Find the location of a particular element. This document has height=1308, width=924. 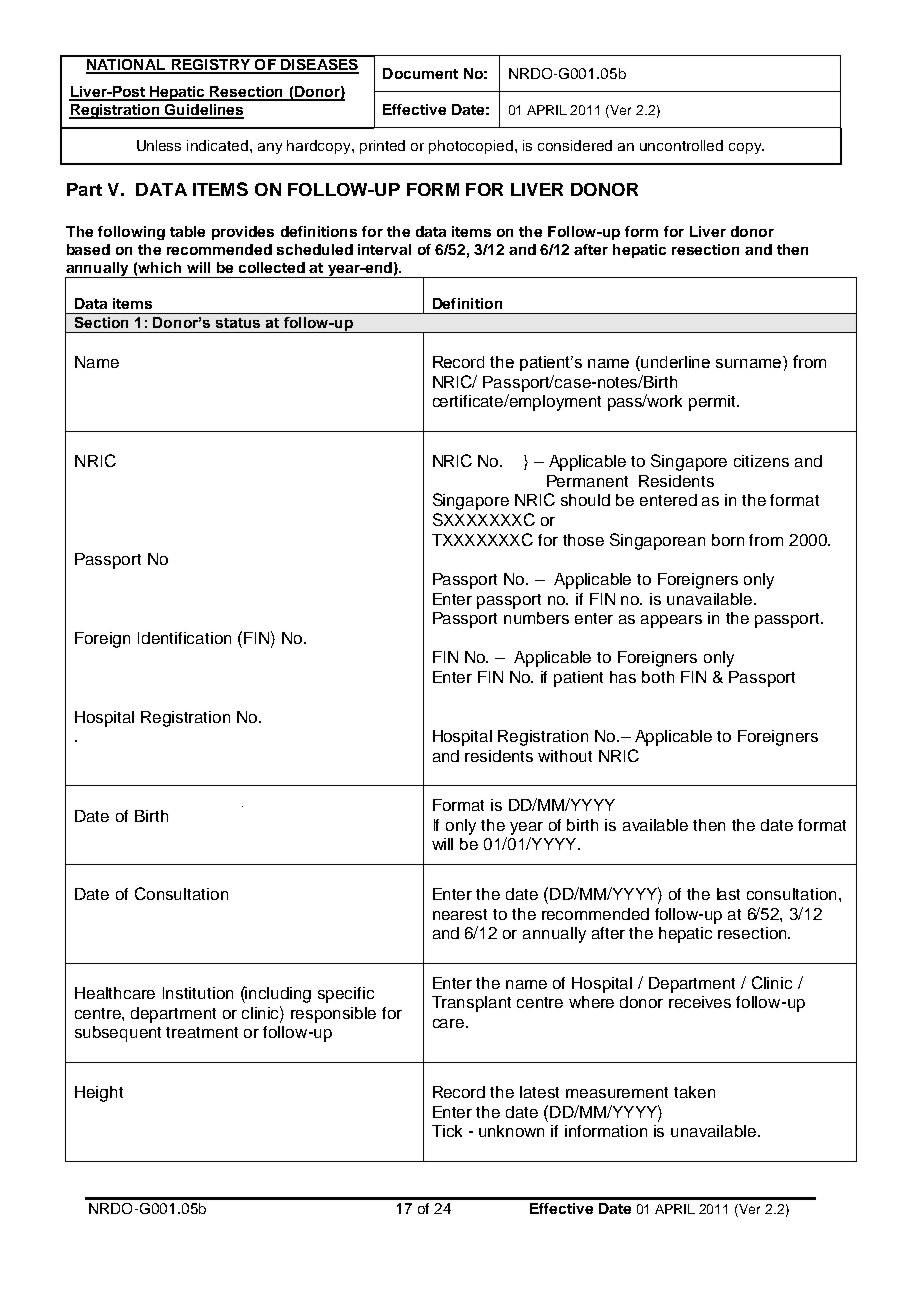

Identification is located at coordinates (184, 638).
